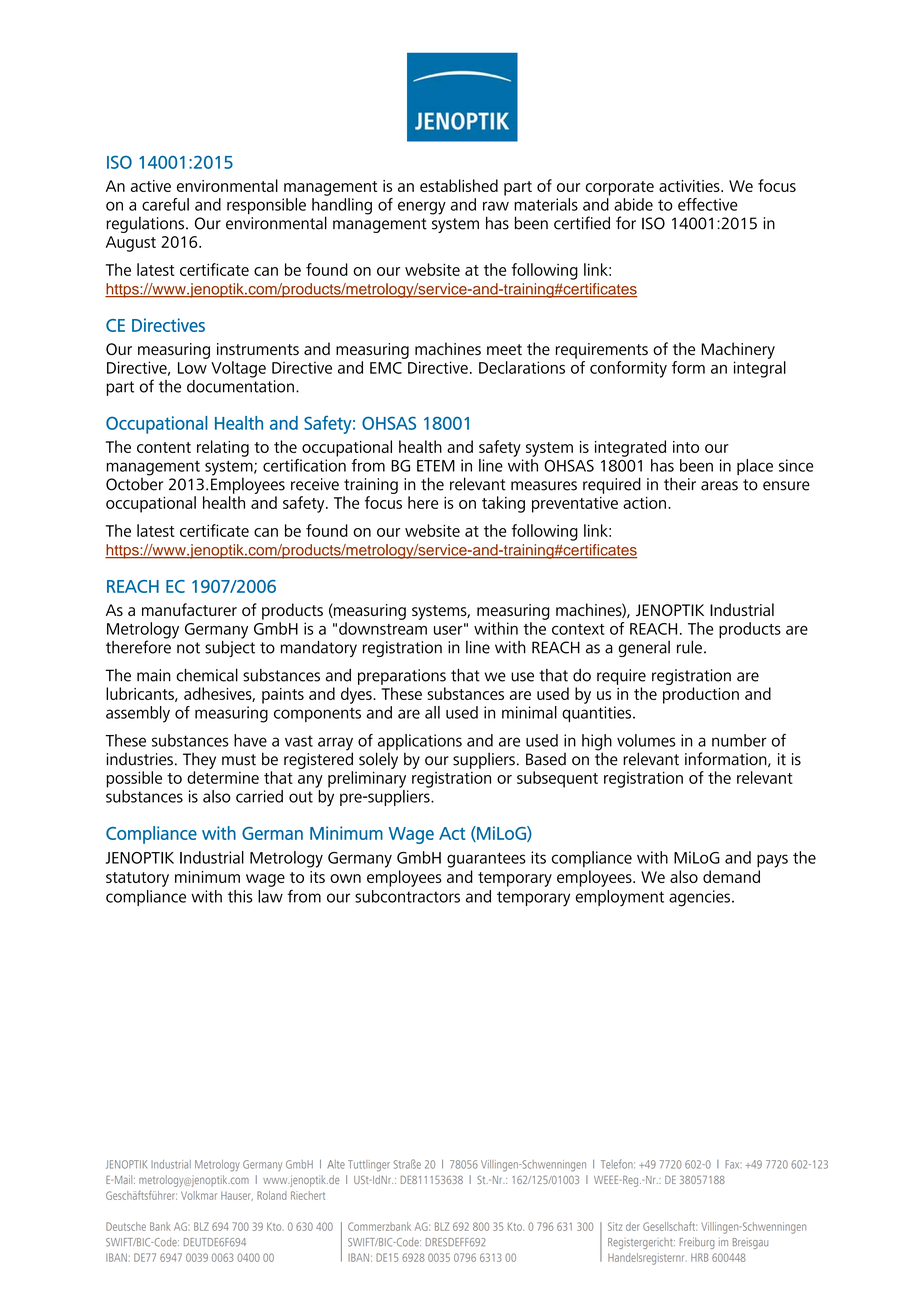 The width and height of the screenshot is (924, 1308). What do you see at coordinates (240, 896) in the screenshot?
I see `this` at bounding box center [240, 896].
